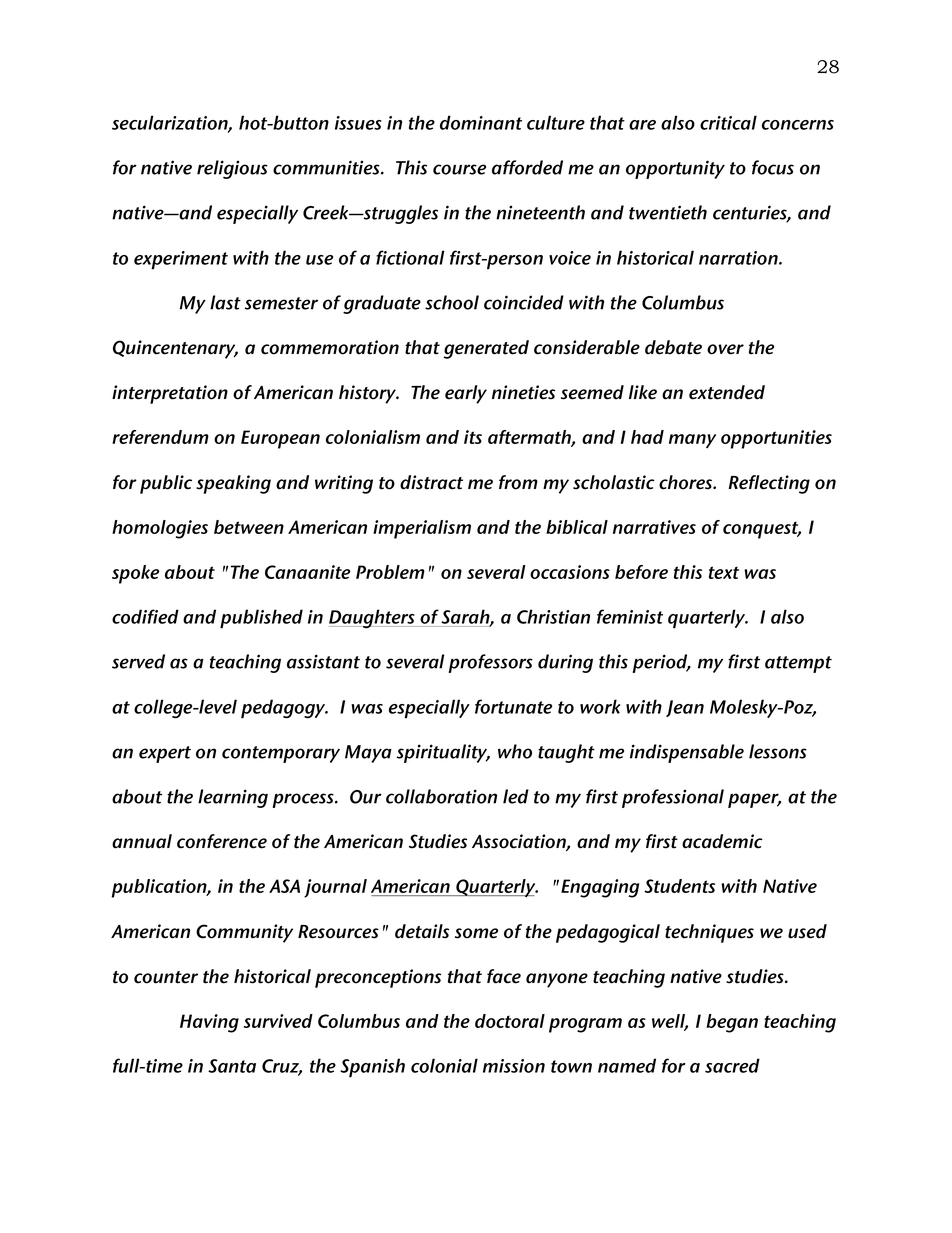 The height and width of the screenshot is (1233, 952). What do you see at coordinates (165, 754) in the screenshot?
I see `expert` at bounding box center [165, 754].
